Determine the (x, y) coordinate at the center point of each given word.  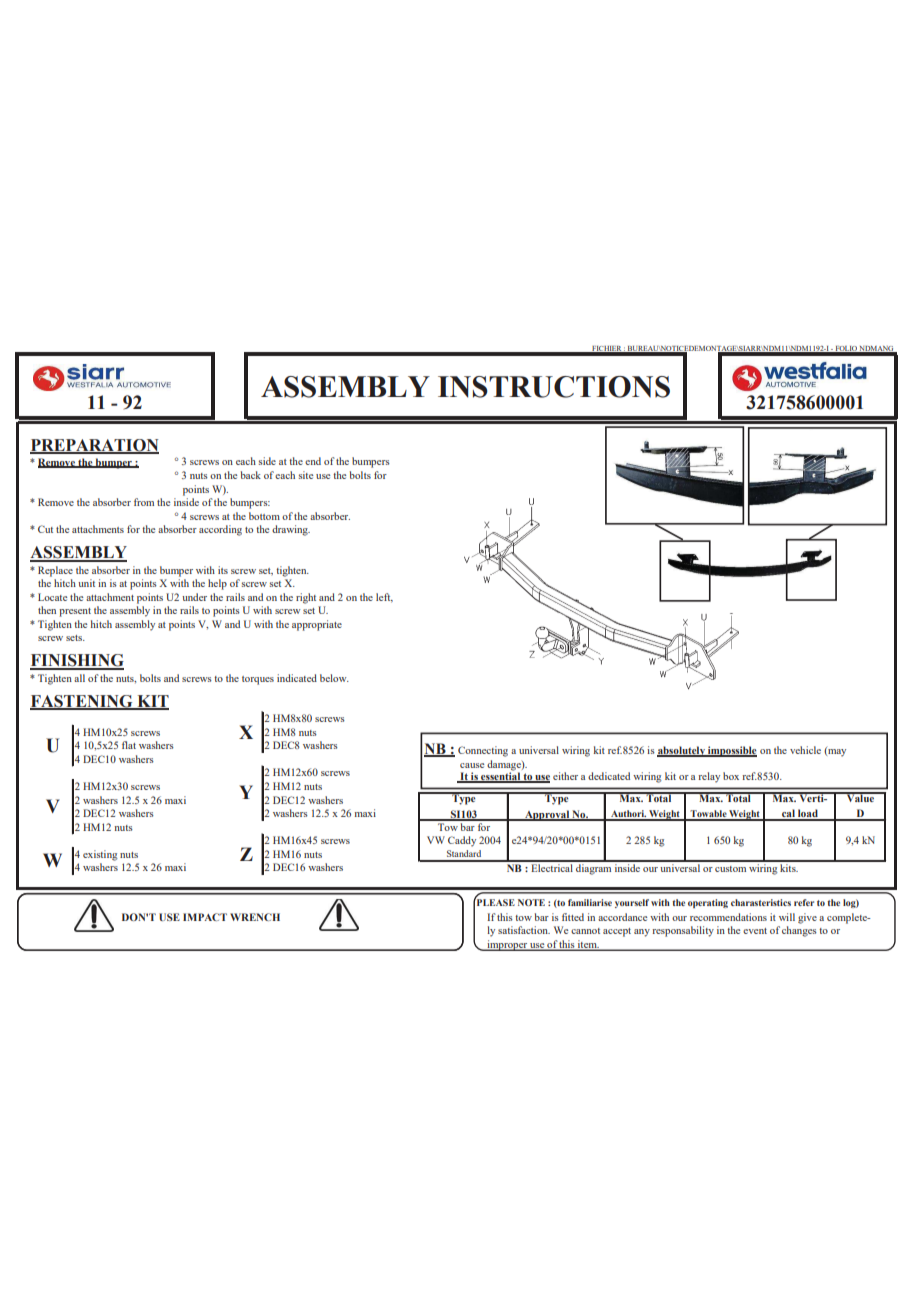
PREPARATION (94, 446)
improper (507, 945)
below (334, 678)
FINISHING (77, 661)
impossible (731, 751)
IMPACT (205, 917)
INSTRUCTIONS (554, 387)
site (306, 475)
